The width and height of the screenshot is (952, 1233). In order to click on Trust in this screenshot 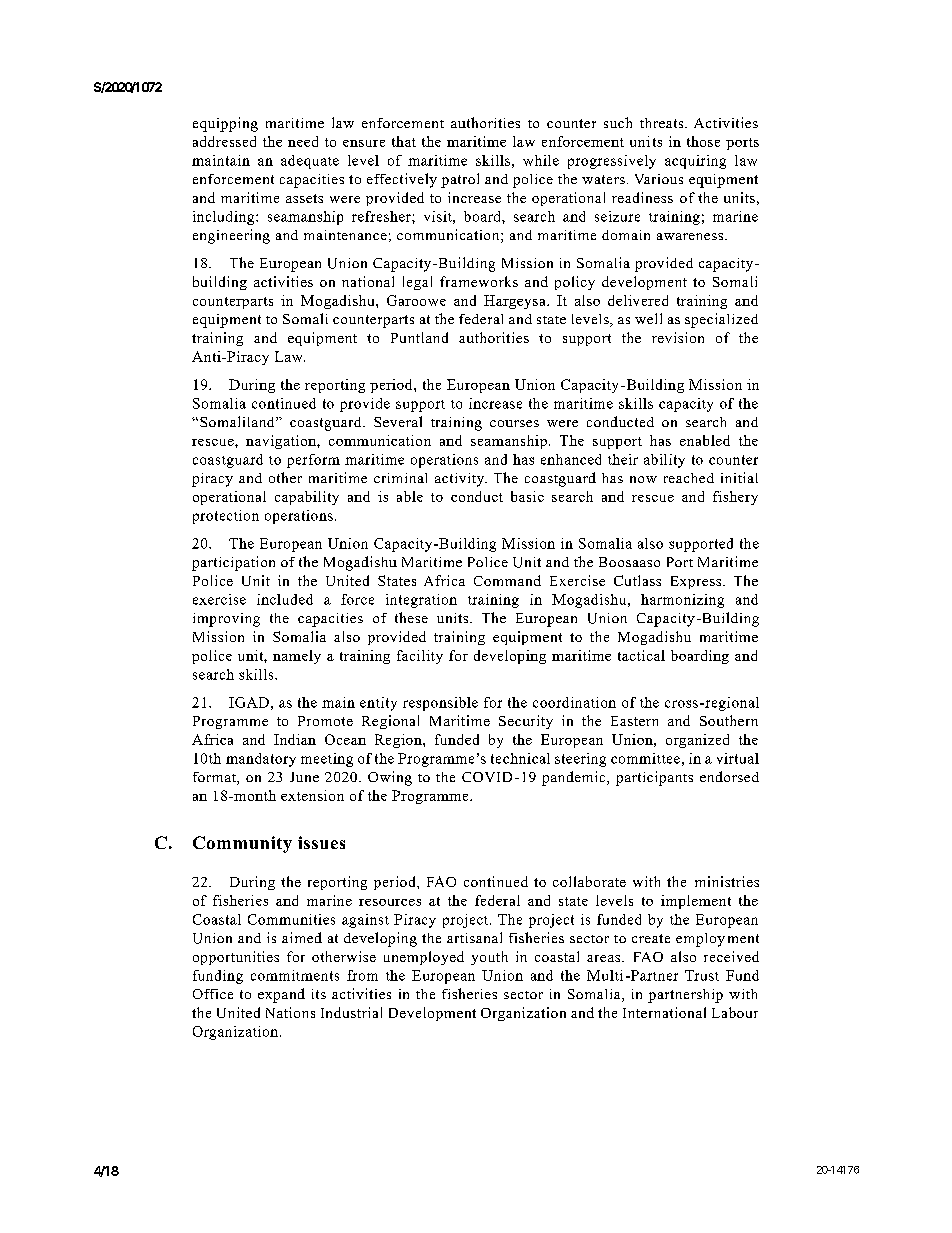, I will do `click(702, 975)`.
